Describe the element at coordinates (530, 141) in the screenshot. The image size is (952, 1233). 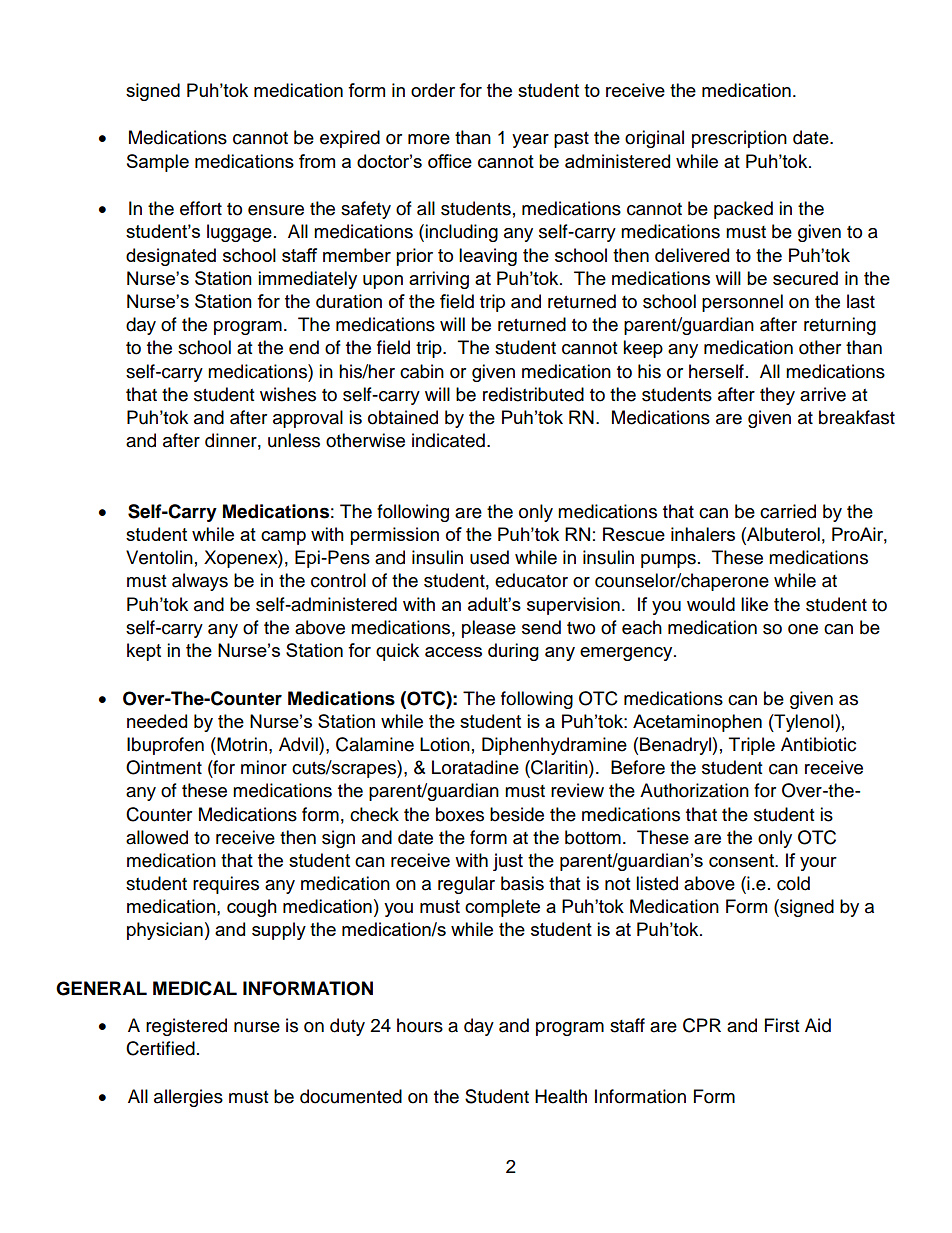
I see `year` at that location.
